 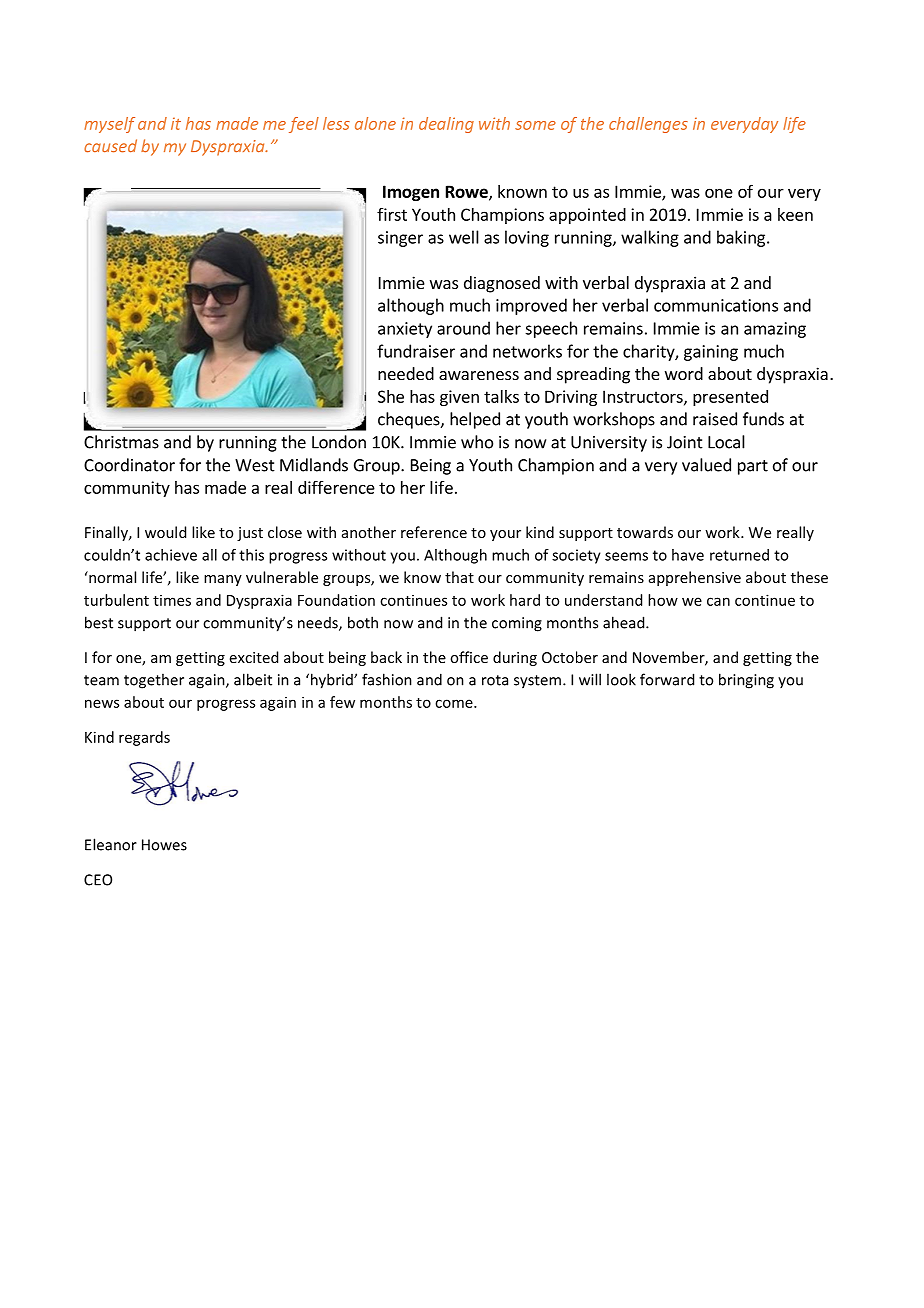 What do you see at coordinates (342, 702) in the image?
I see `few` at bounding box center [342, 702].
